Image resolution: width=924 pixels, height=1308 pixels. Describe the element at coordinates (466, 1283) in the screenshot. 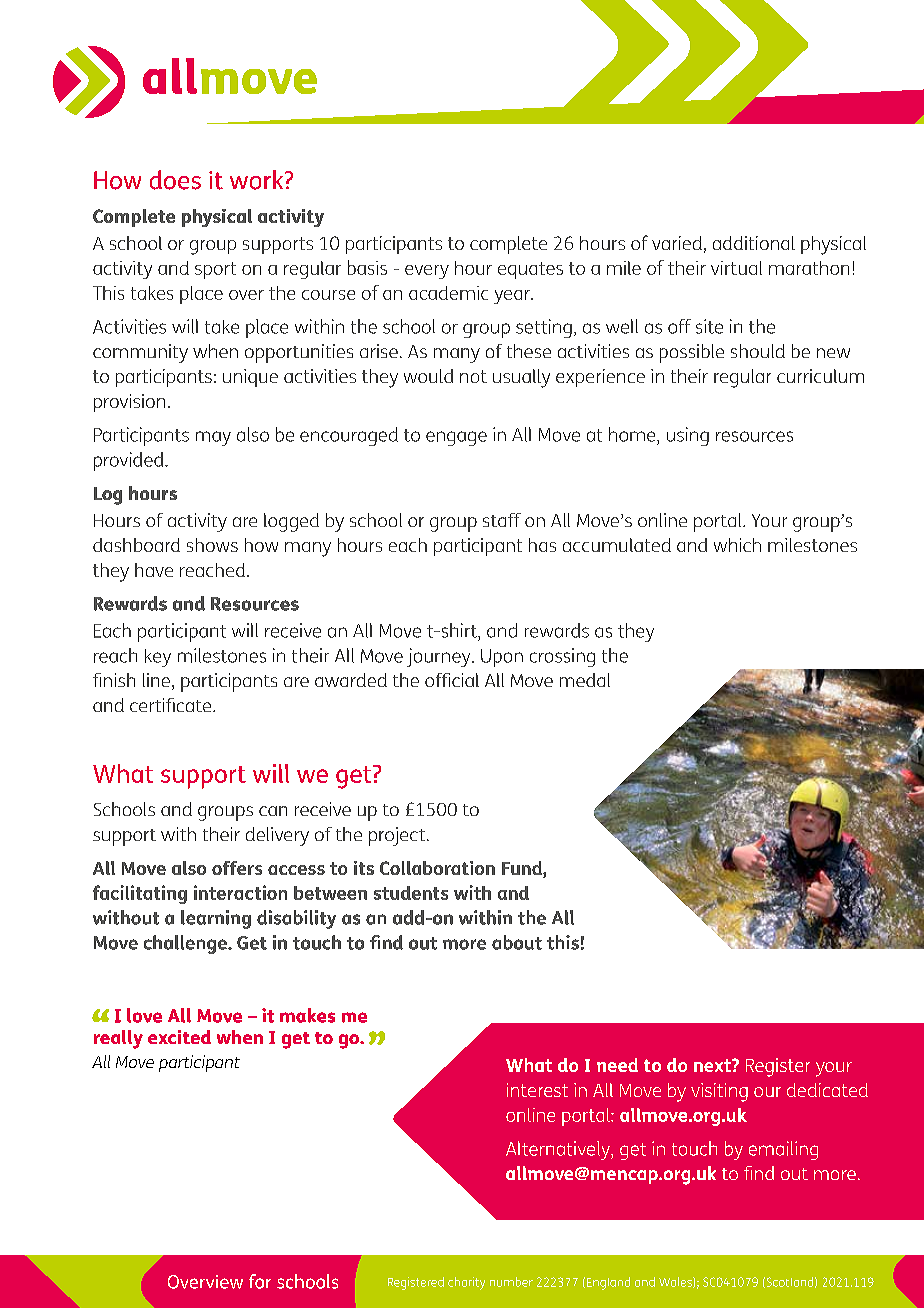

I see `charity` at that location.
